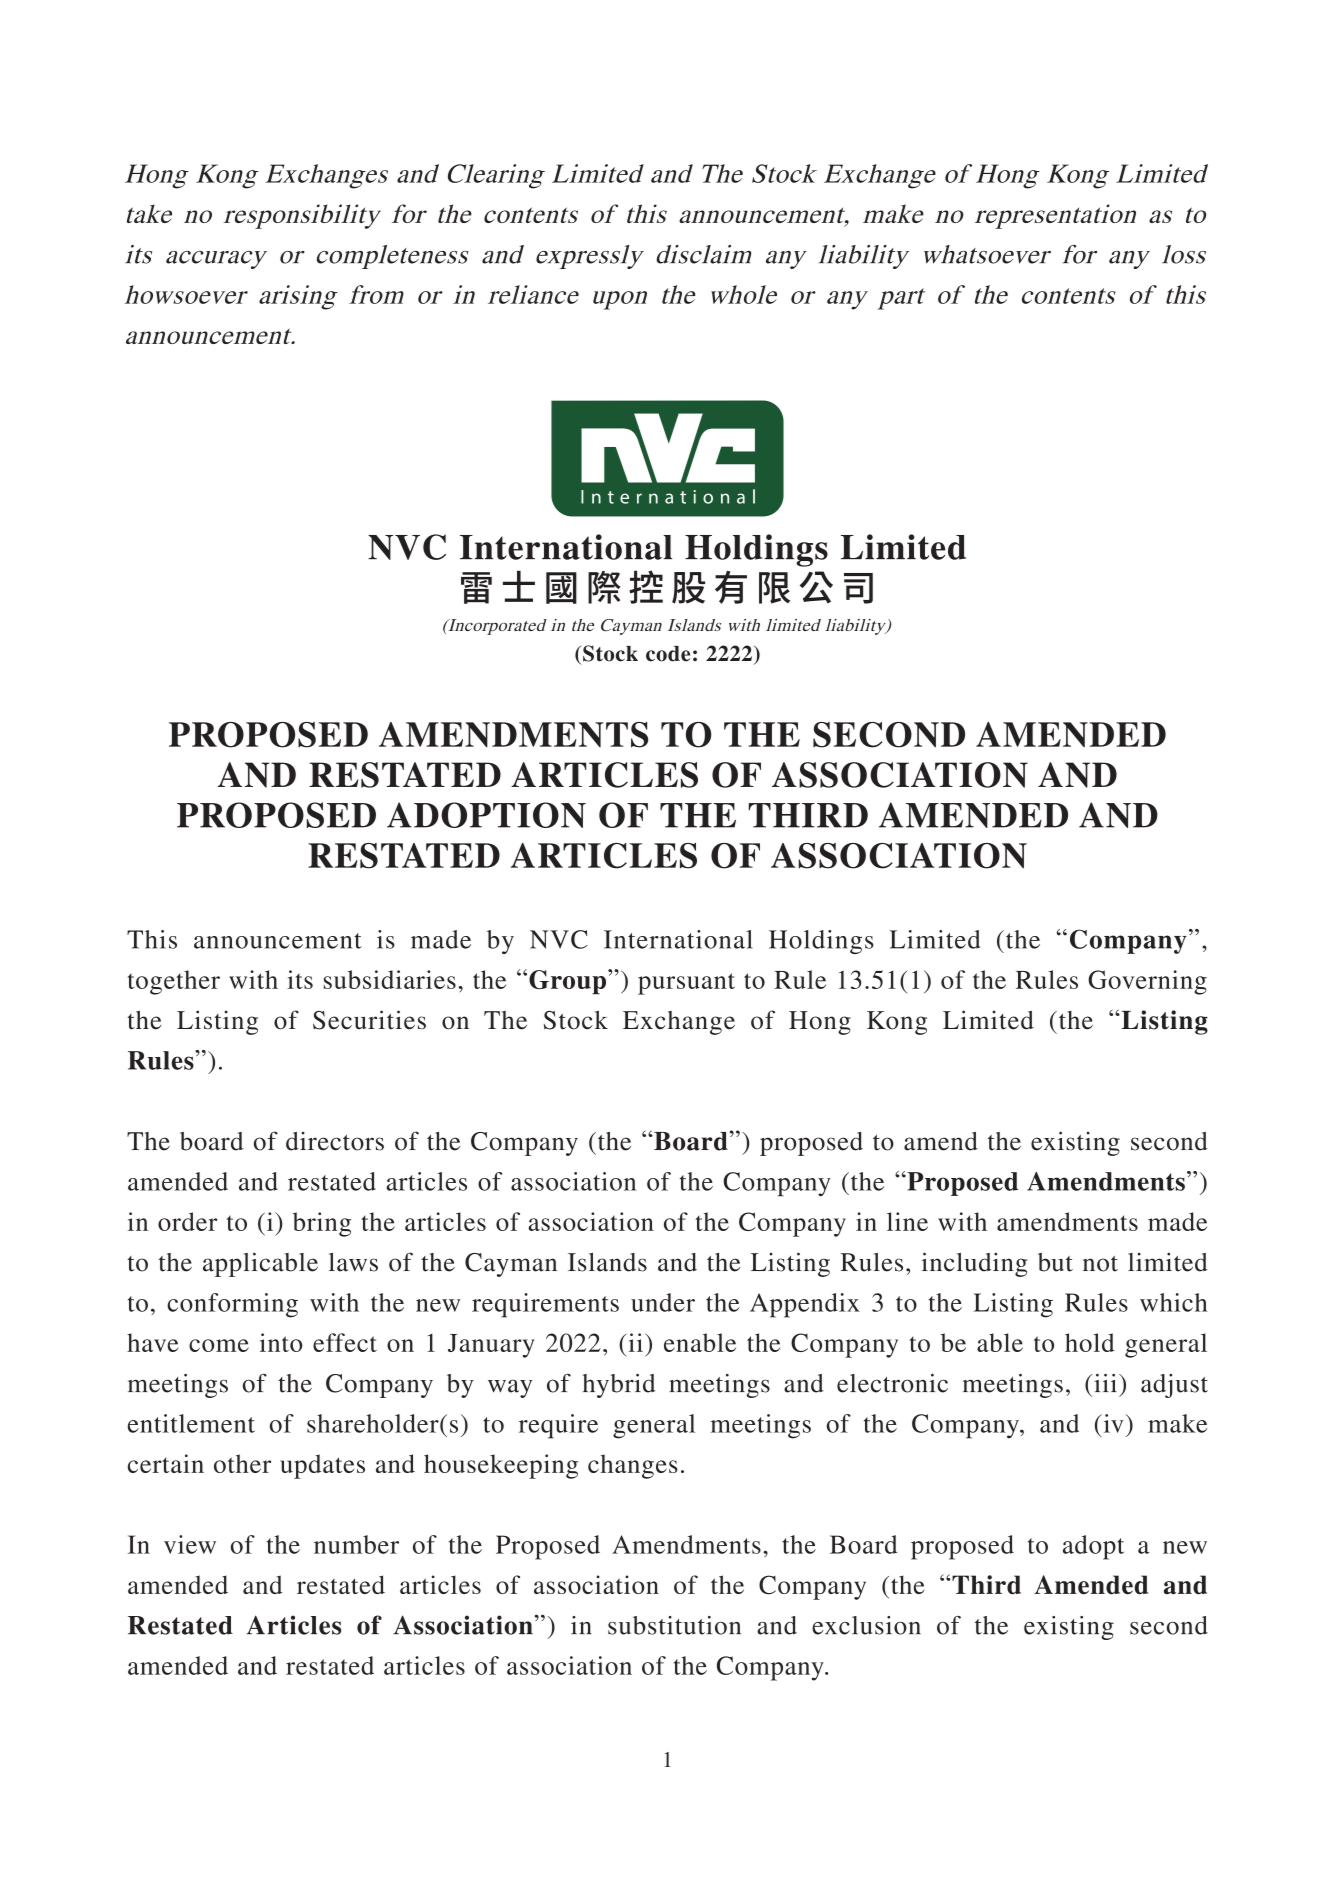 Image resolution: width=1335 pixels, height=1887 pixels. What do you see at coordinates (1100, 1264) in the page?
I see `not` at bounding box center [1100, 1264].
